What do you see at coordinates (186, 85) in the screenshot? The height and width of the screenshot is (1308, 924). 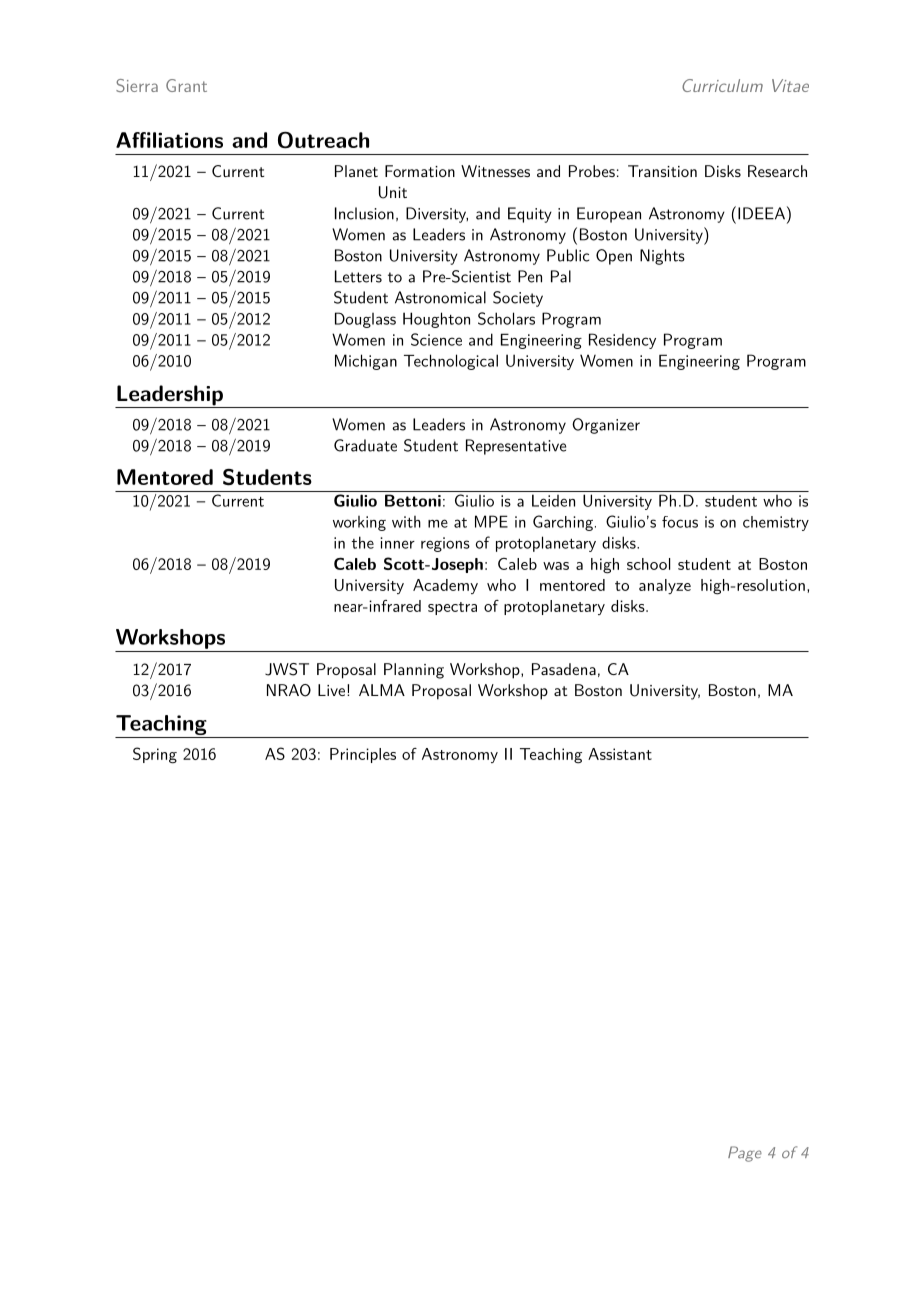 I see `Grant` at bounding box center [186, 85].
